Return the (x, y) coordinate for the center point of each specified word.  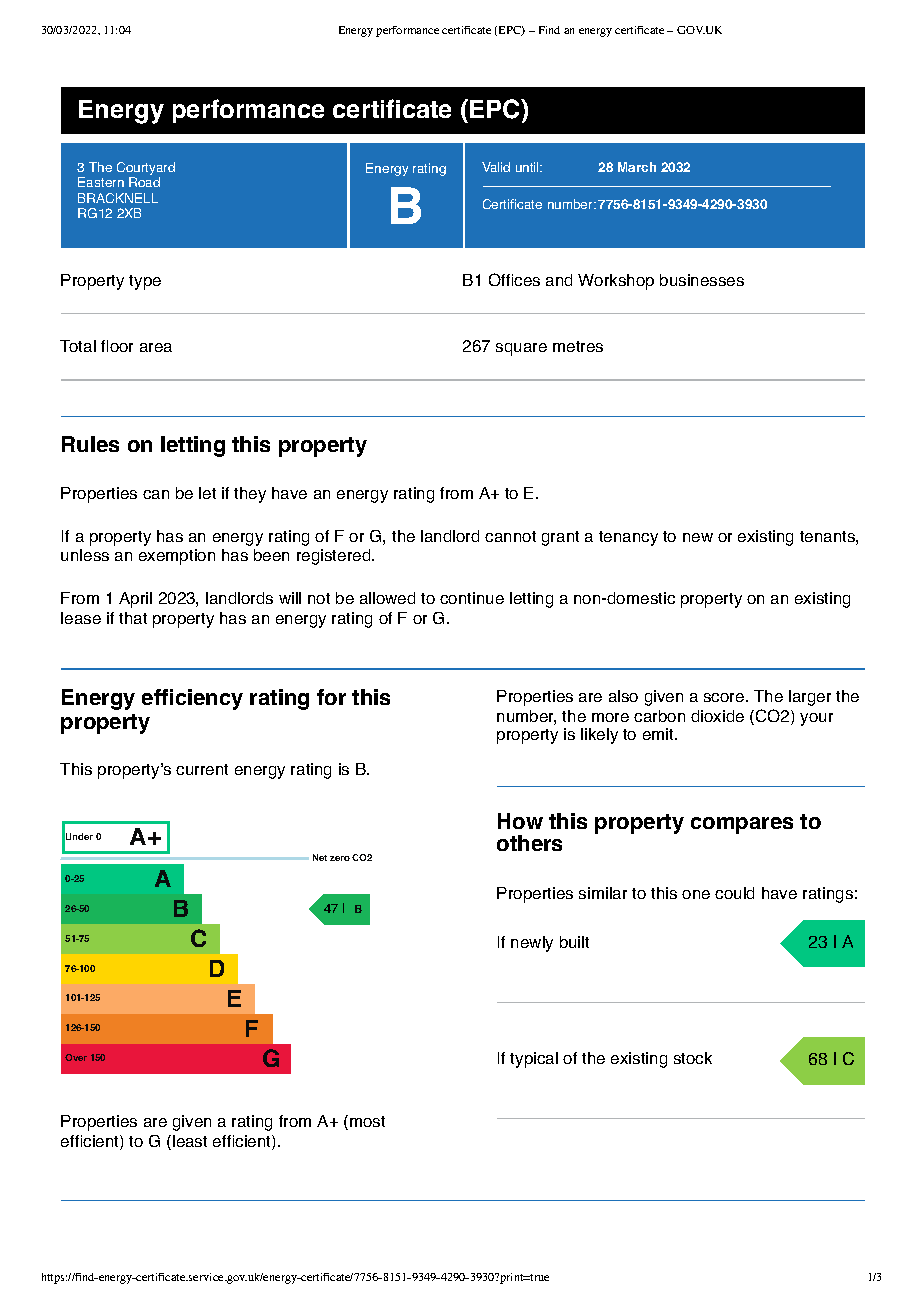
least (190, 1141)
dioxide (717, 716)
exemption (177, 557)
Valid (496, 167)
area (156, 347)
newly (532, 944)
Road (144, 182)
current (202, 769)
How (520, 821)
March (637, 167)
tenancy (628, 538)
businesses (702, 280)
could (734, 893)
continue (472, 598)
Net (320, 857)
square (521, 349)
